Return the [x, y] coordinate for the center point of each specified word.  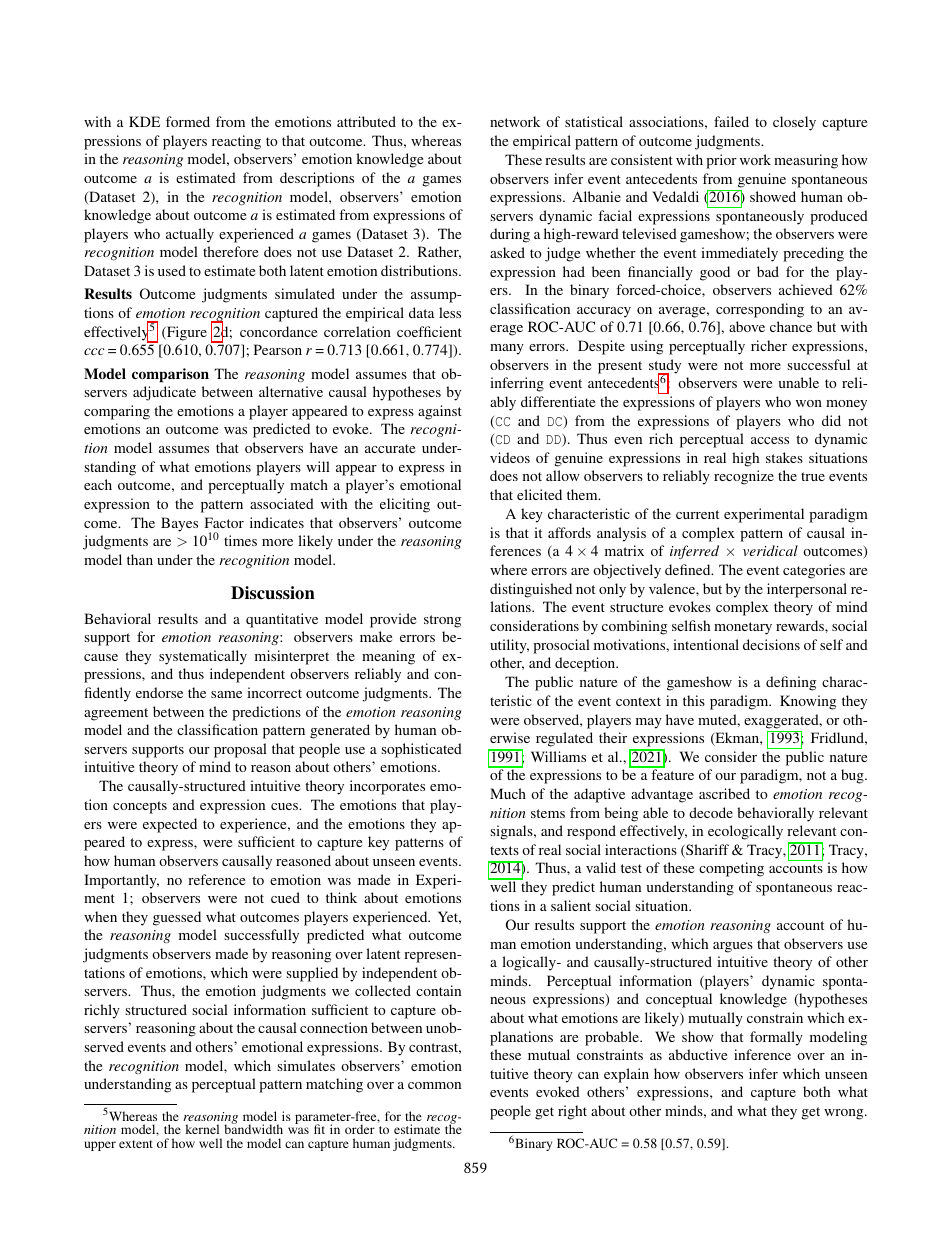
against [440, 412]
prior [721, 161]
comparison [170, 375]
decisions [771, 644]
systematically [203, 657]
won [809, 403]
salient [571, 905]
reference [216, 879]
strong [442, 621]
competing [731, 869]
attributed [366, 121]
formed [188, 121]
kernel [202, 1129]
